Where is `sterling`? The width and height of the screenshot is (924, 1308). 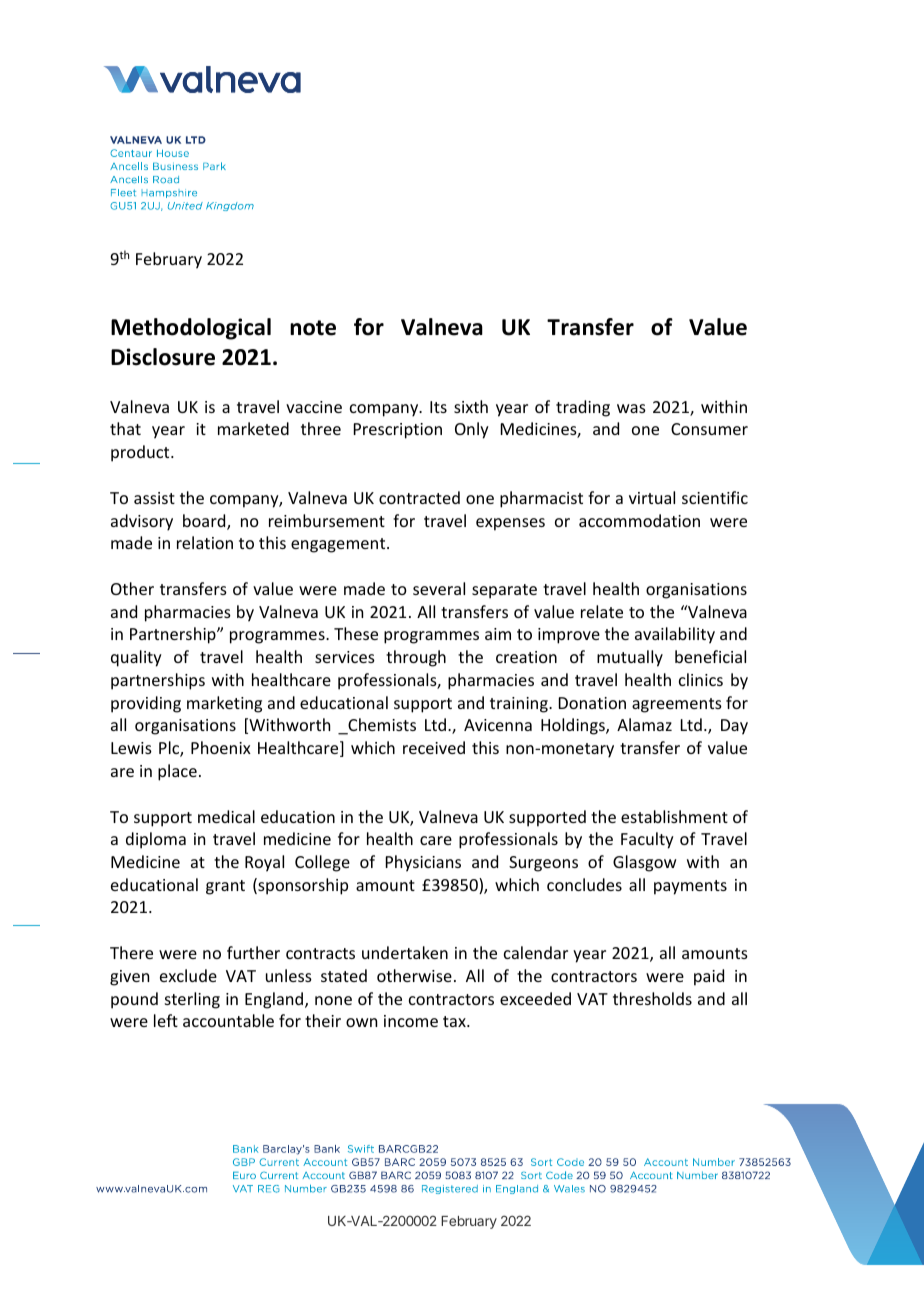 sterling is located at coordinates (192, 1000).
